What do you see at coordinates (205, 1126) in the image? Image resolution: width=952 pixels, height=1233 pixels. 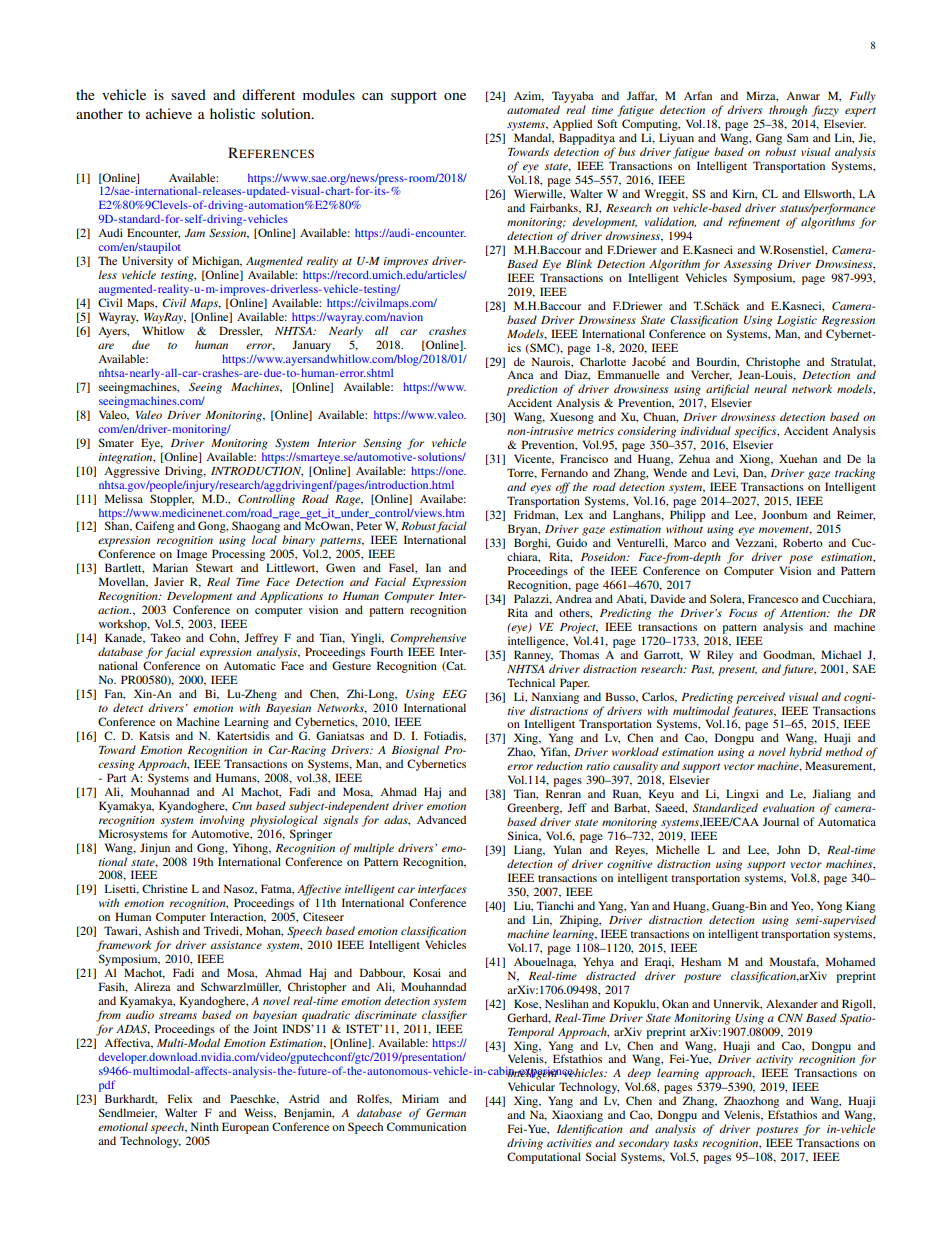 I see `Ninth` at bounding box center [205, 1126].
